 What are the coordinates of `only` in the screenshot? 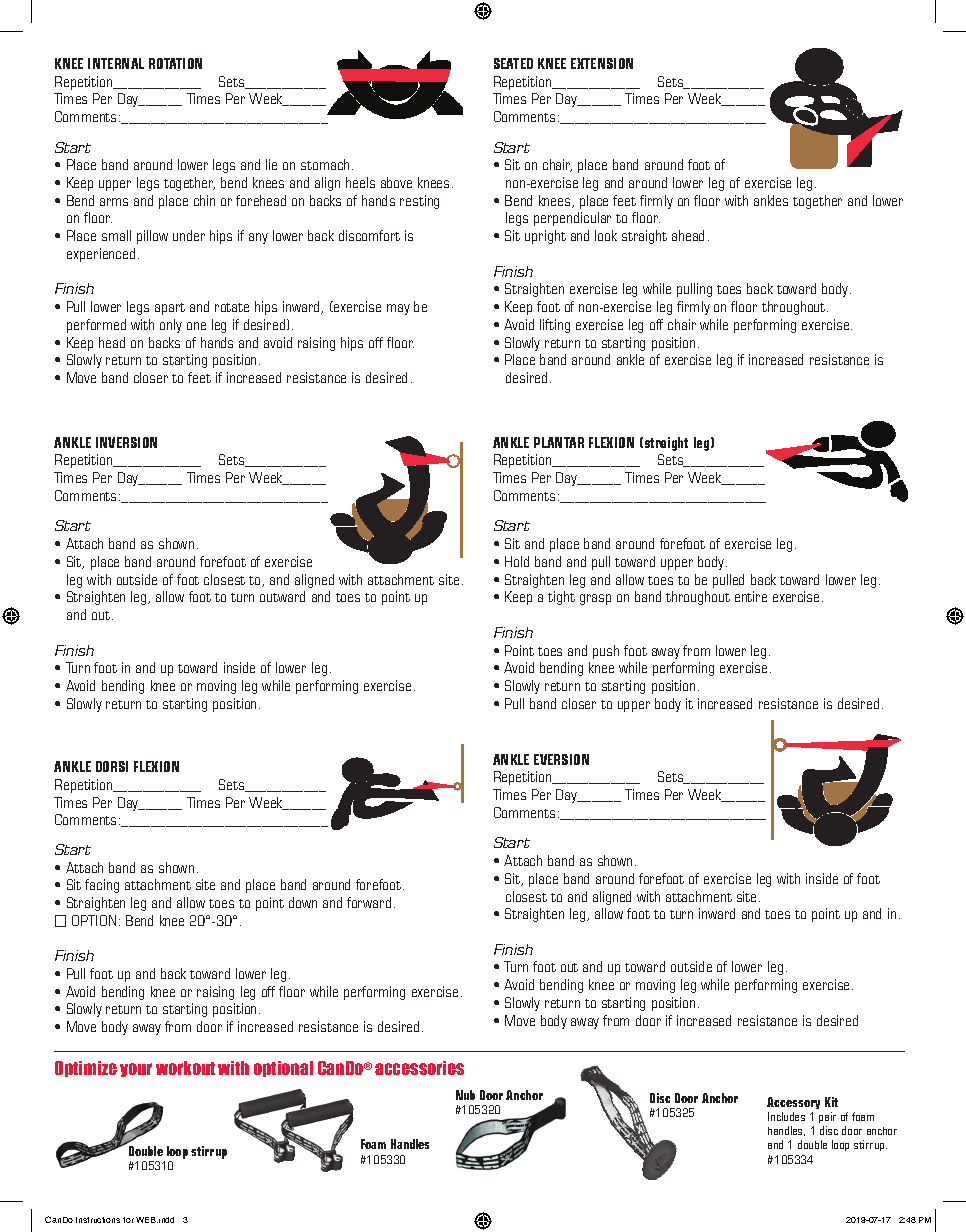 It's located at (171, 326).
